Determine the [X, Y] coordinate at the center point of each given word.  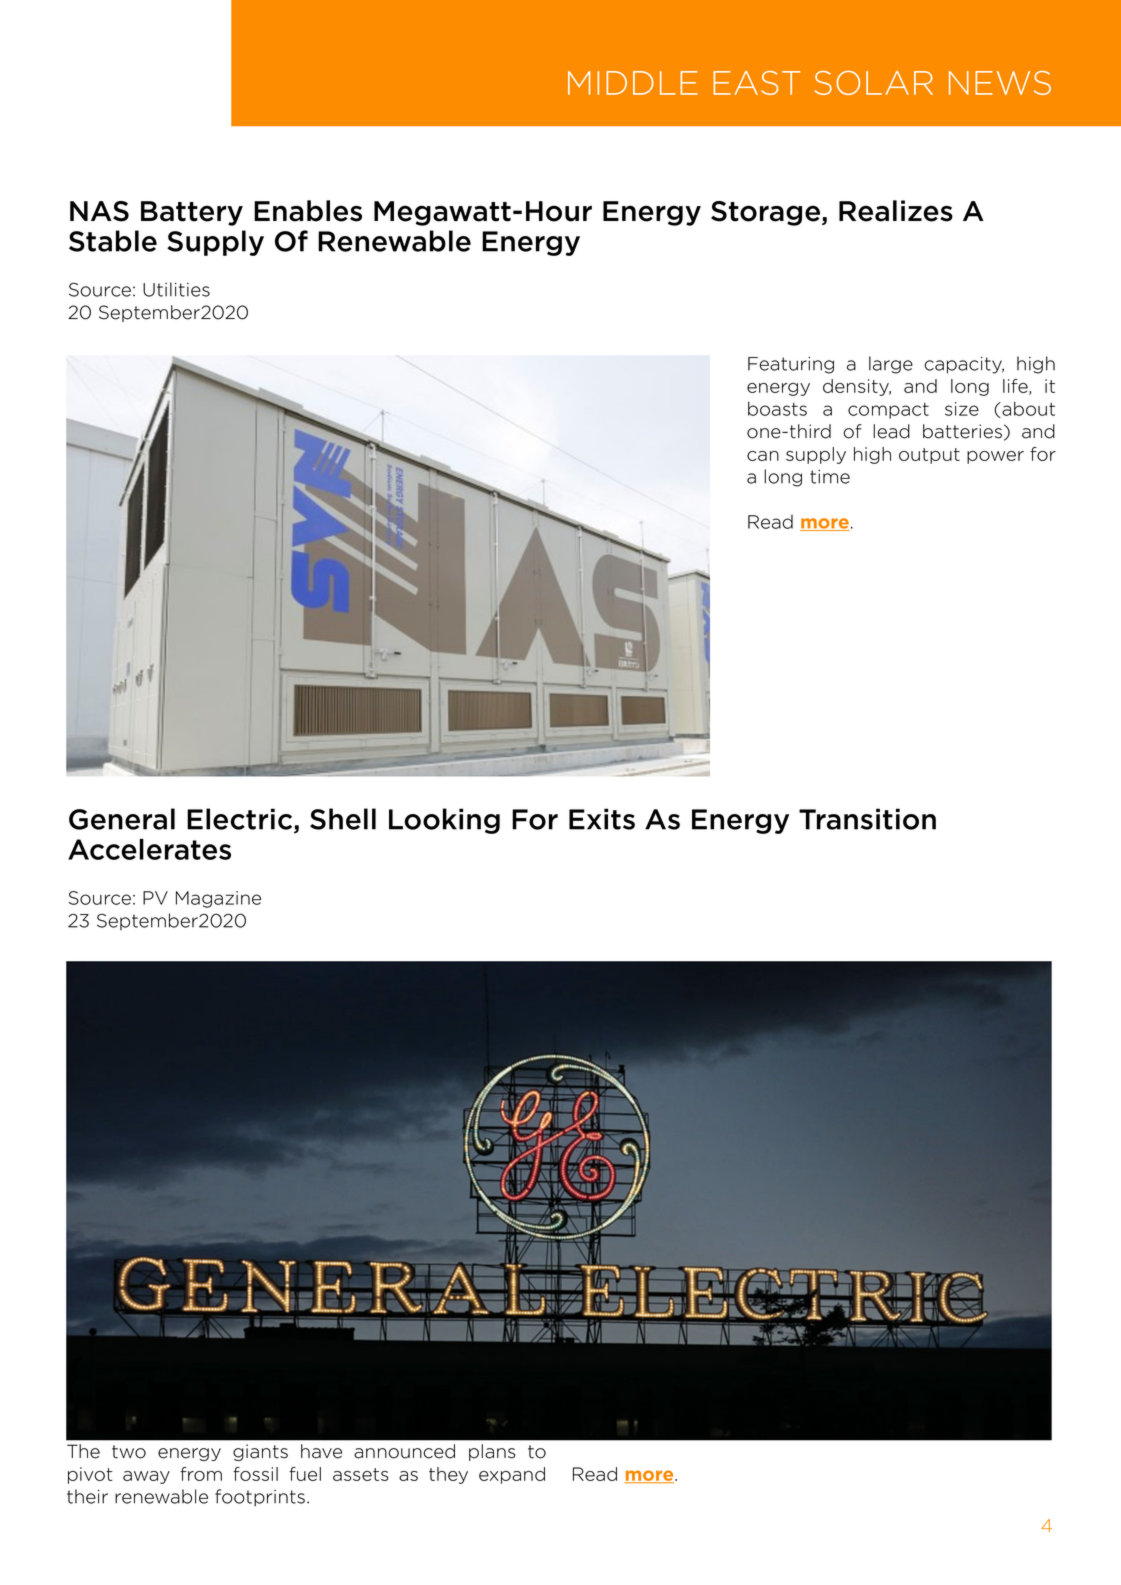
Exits [602, 819]
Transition [867, 819]
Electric [241, 820]
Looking [444, 821]
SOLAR [873, 83]
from [201, 1474]
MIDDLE [633, 83]
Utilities [176, 289]
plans [492, 1452]
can [763, 456]
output [929, 456]
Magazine [218, 899]
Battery [192, 213]
